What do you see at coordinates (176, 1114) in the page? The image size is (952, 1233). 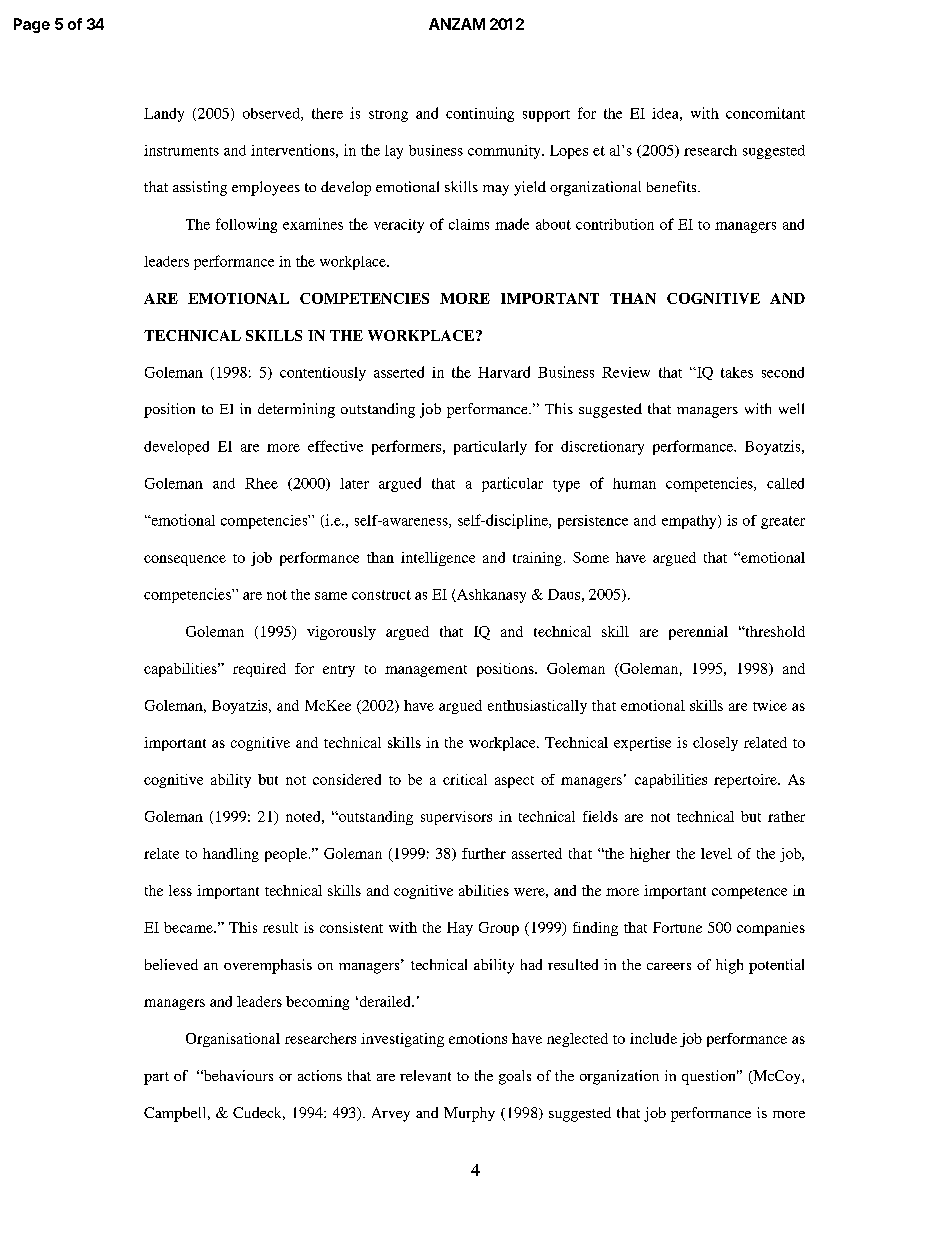 I see `Campbell` at bounding box center [176, 1114].
